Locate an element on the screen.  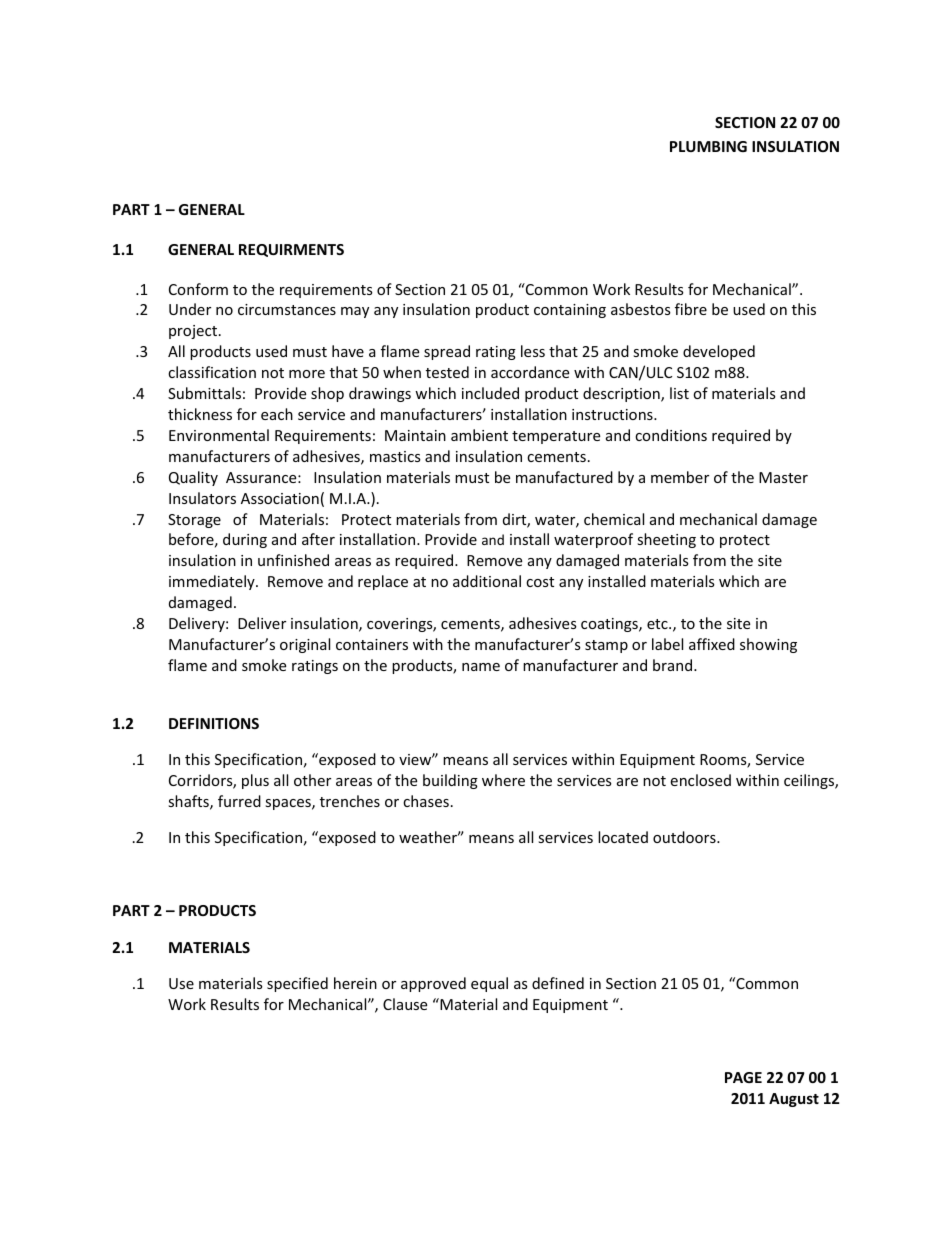
REQUIRMENTS is located at coordinates (291, 250).
